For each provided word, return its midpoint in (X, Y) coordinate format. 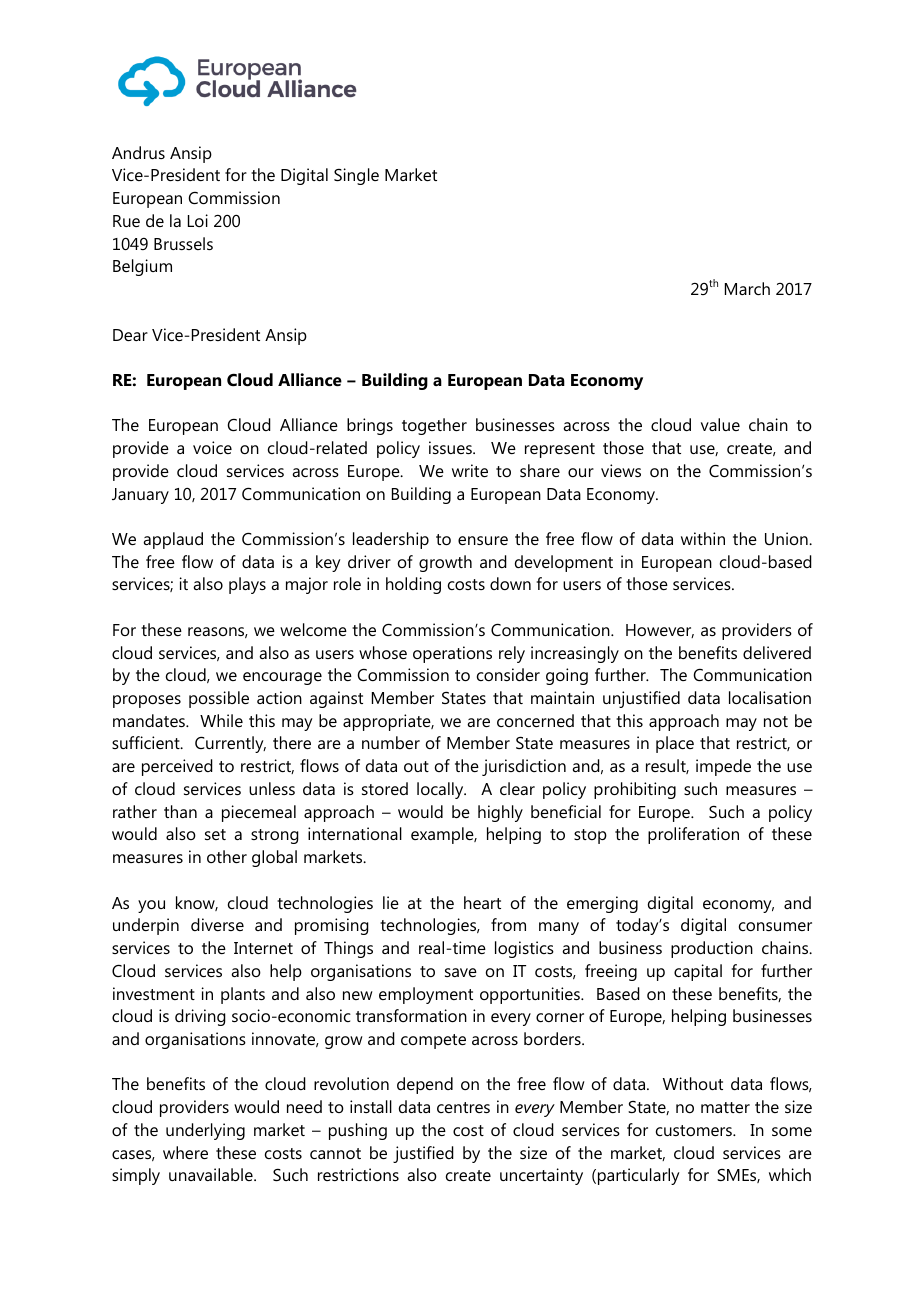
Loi (198, 220)
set (215, 834)
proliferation (693, 835)
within (703, 538)
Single (356, 176)
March (747, 288)
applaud (173, 540)
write (470, 470)
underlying (205, 1131)
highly (500, 813)
